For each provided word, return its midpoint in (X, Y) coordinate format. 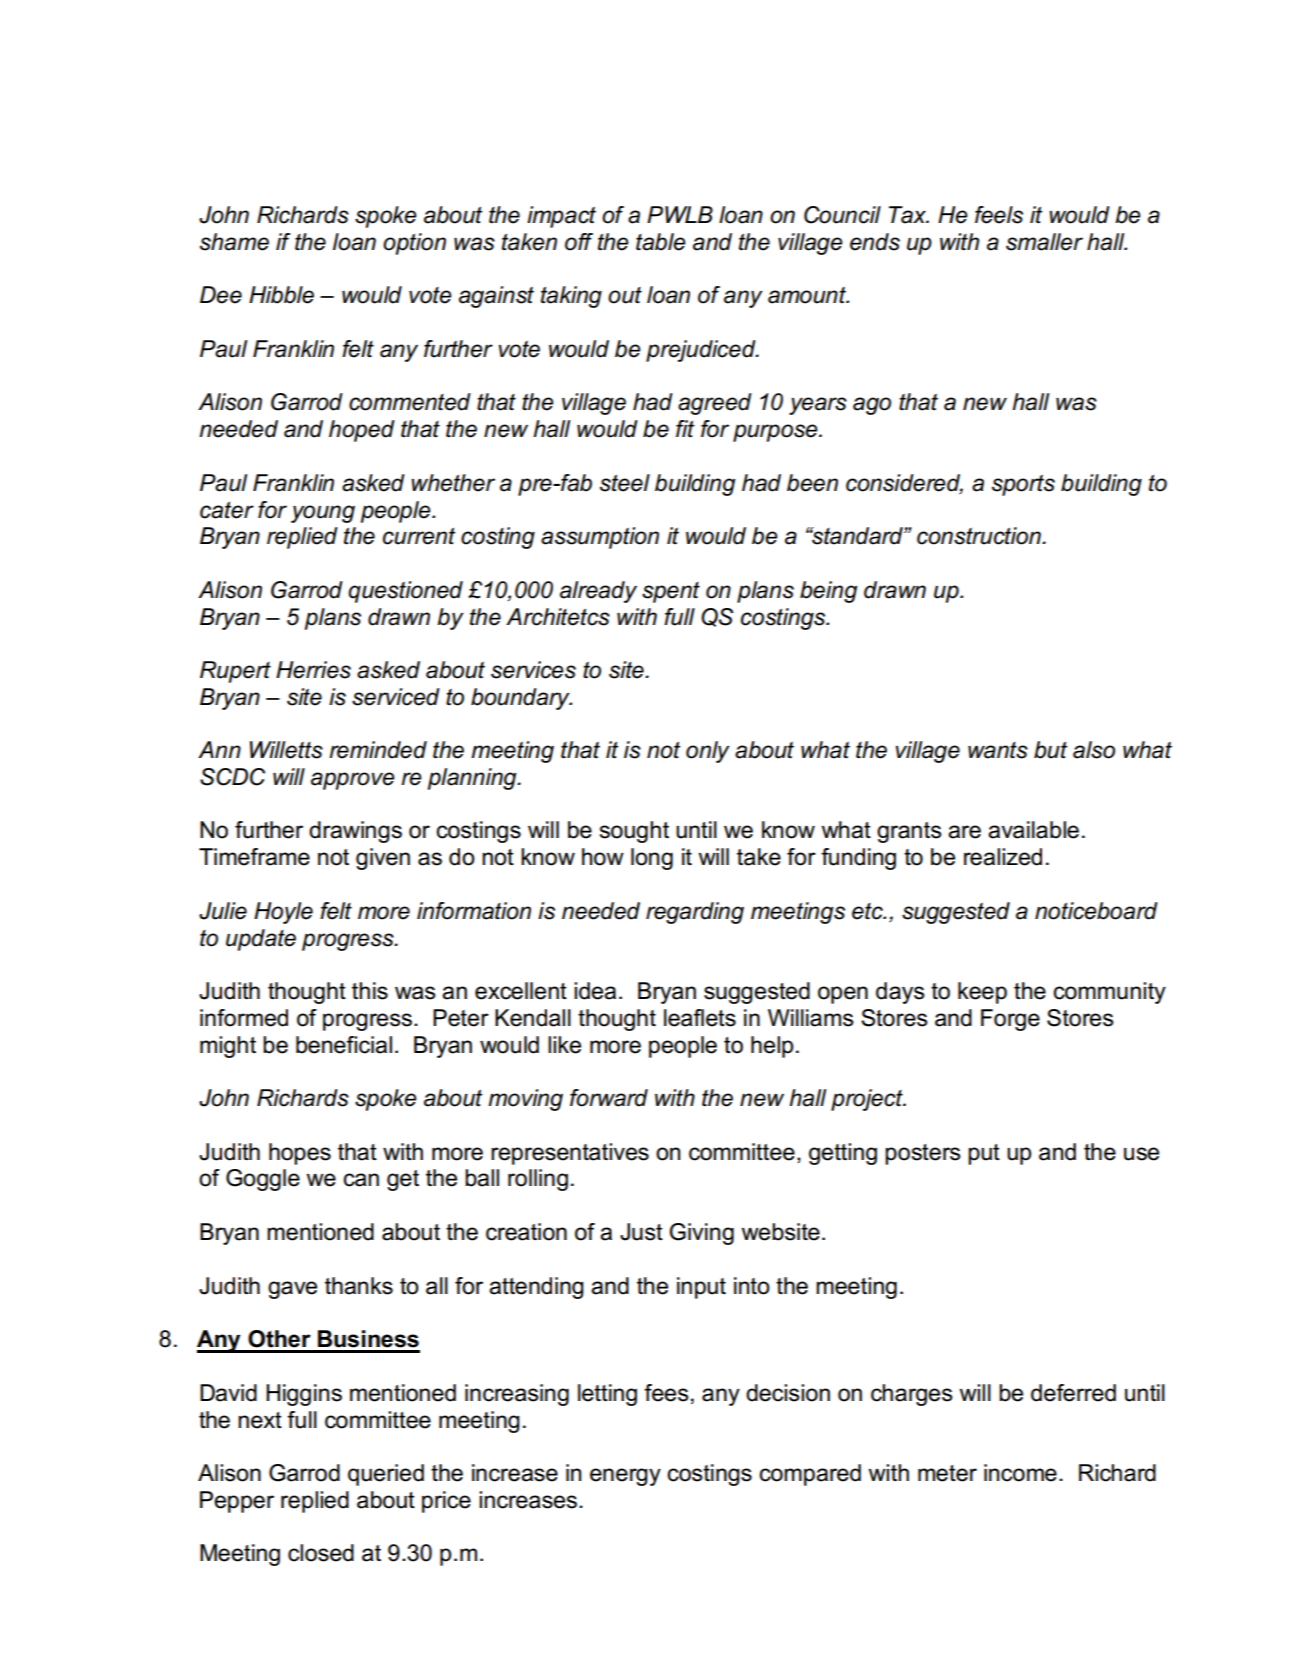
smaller (1044, 242)
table (660, 242)
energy (625, 1477)
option (414, 244)
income (1020, 1473)
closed (321, 1553)
